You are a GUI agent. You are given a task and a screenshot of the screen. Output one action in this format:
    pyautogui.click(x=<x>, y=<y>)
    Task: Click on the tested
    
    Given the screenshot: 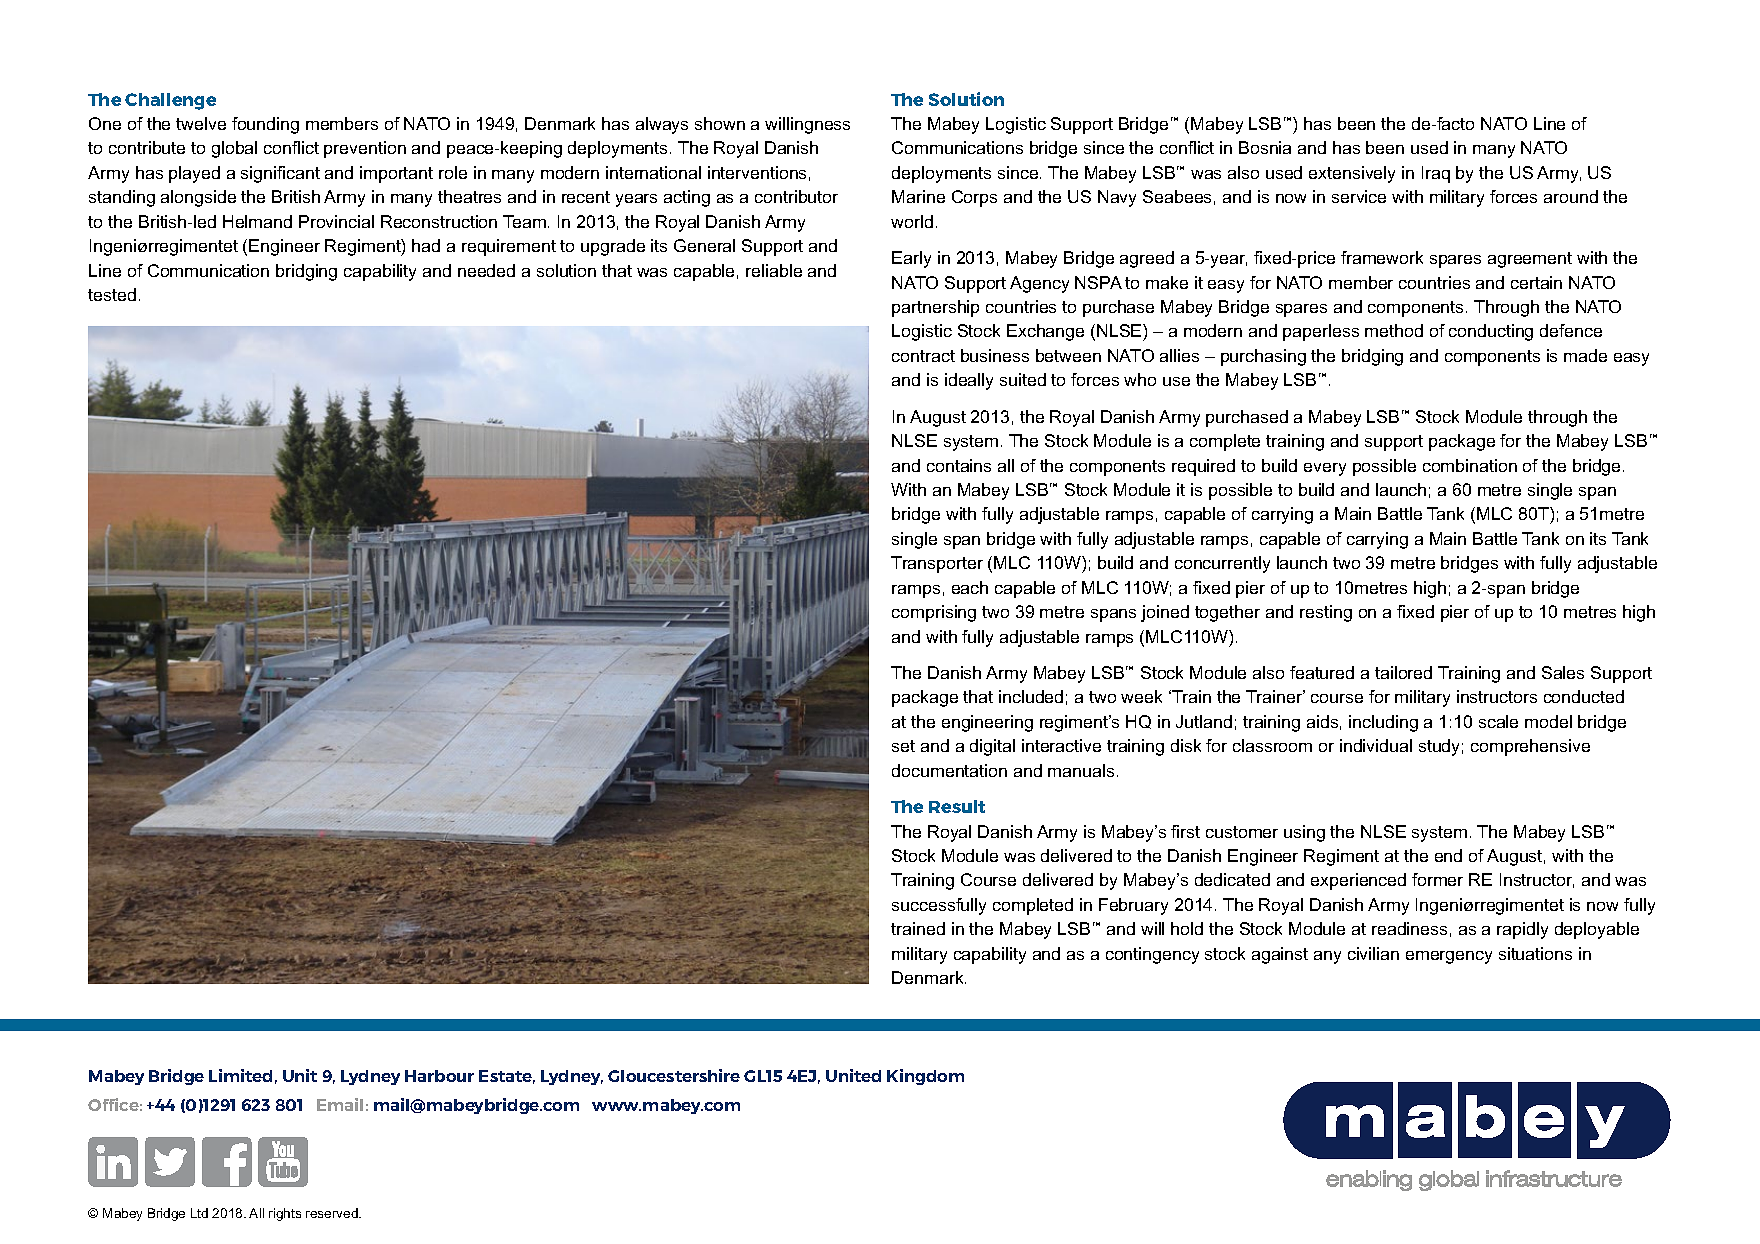 What is the action you would take?
    pyautogui.click(x=112, y=294)
